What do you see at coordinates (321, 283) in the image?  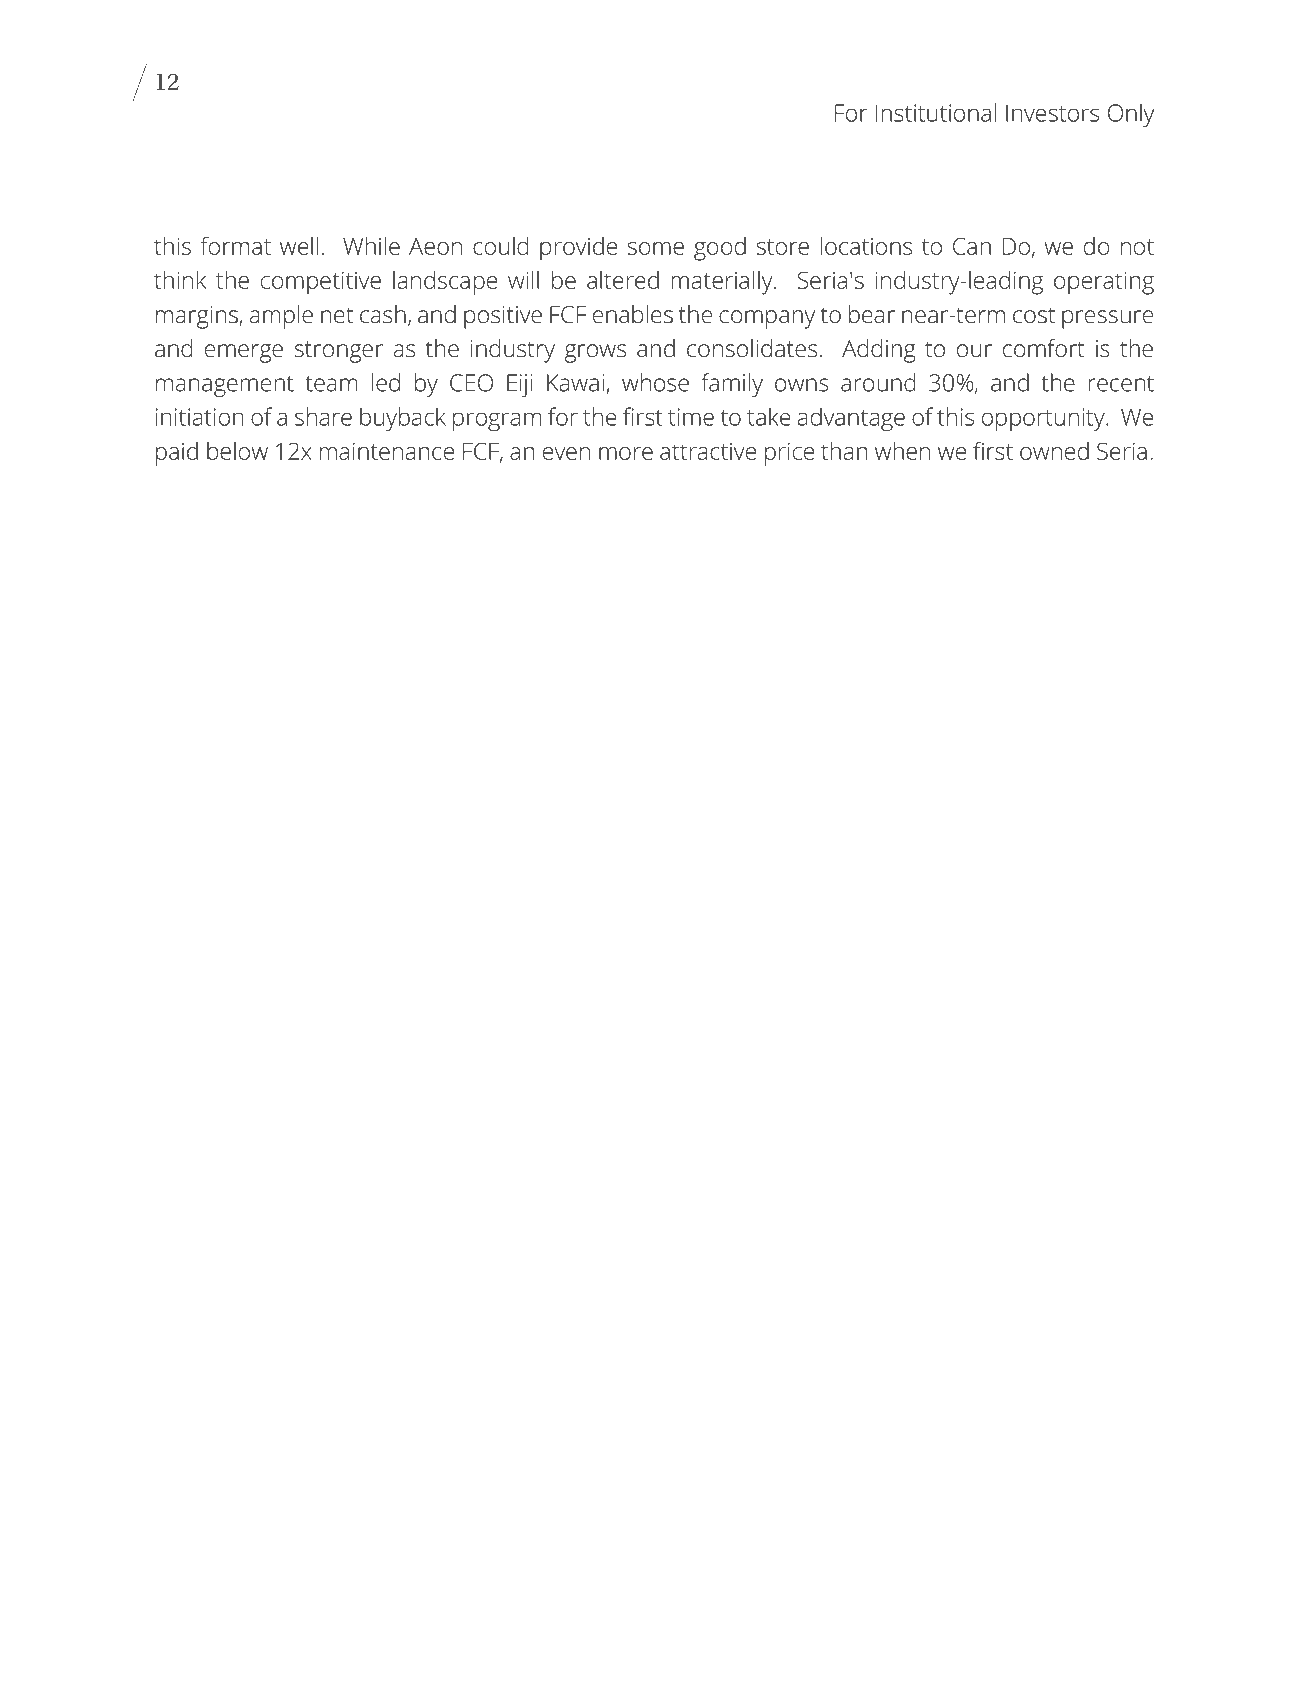 I see `competitive` at bounding box center [321, 283].
